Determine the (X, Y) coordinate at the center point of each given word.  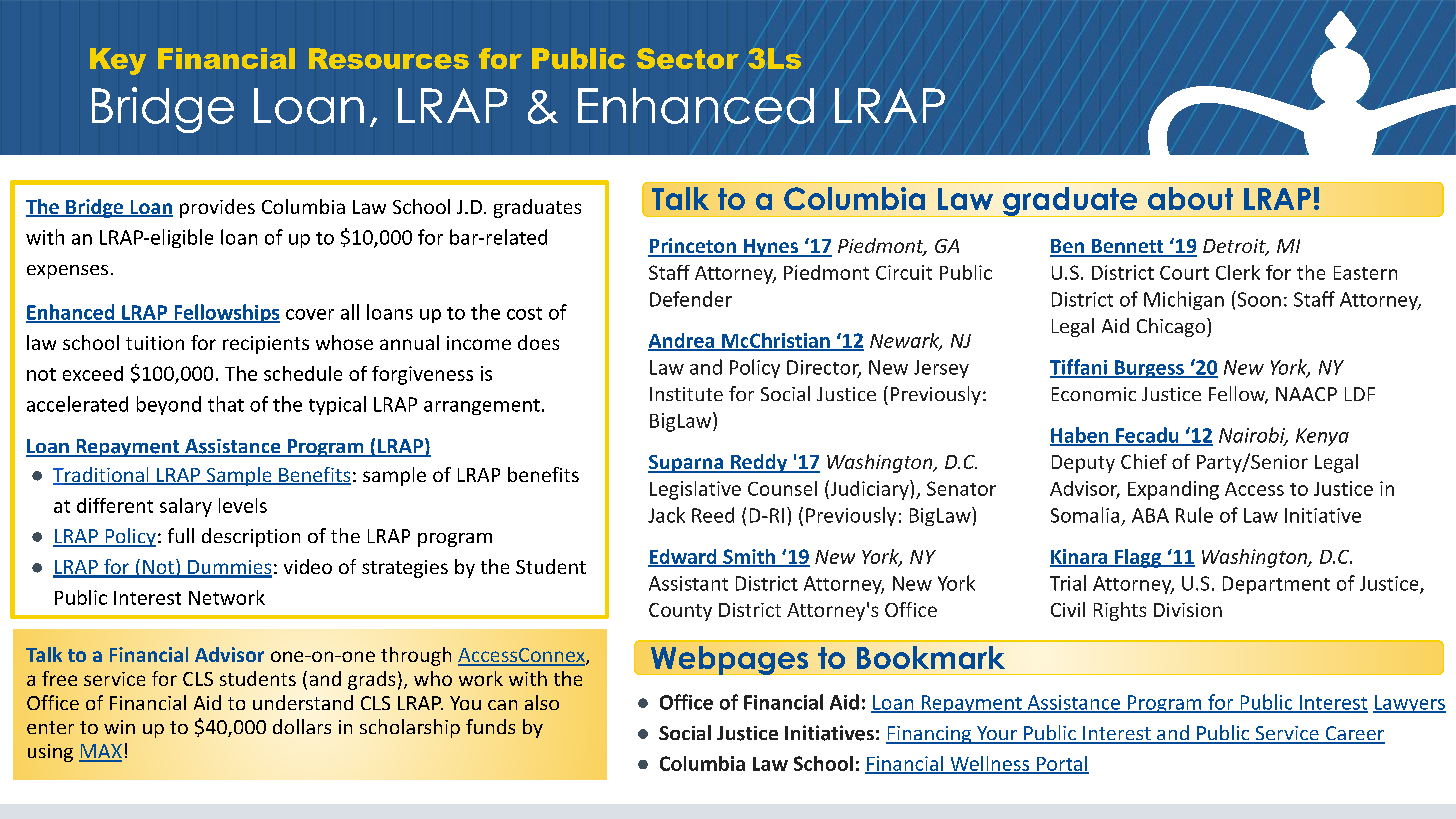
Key (118, 61)
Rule (1194, 515)
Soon (1258, 299)
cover (310, 314)
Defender (691, 299)
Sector (688, 58)
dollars (302, 726)
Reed (713, 515)
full (181, 535)
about (1190, 198)
